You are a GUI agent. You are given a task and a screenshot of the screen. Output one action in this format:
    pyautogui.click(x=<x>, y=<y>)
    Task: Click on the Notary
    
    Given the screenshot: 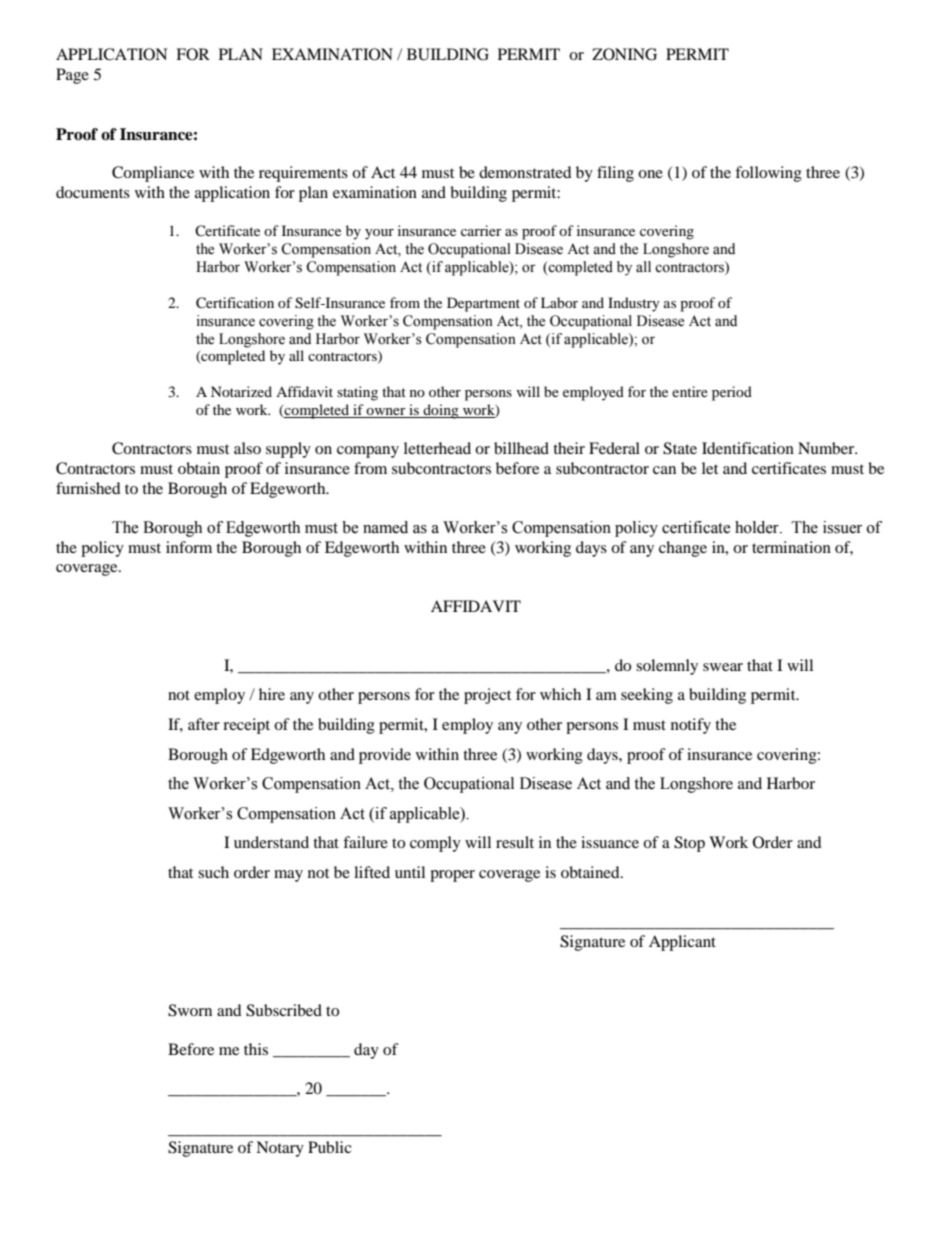 What is the action you would take?
    pyautogui.click(x=280, y=1149)
